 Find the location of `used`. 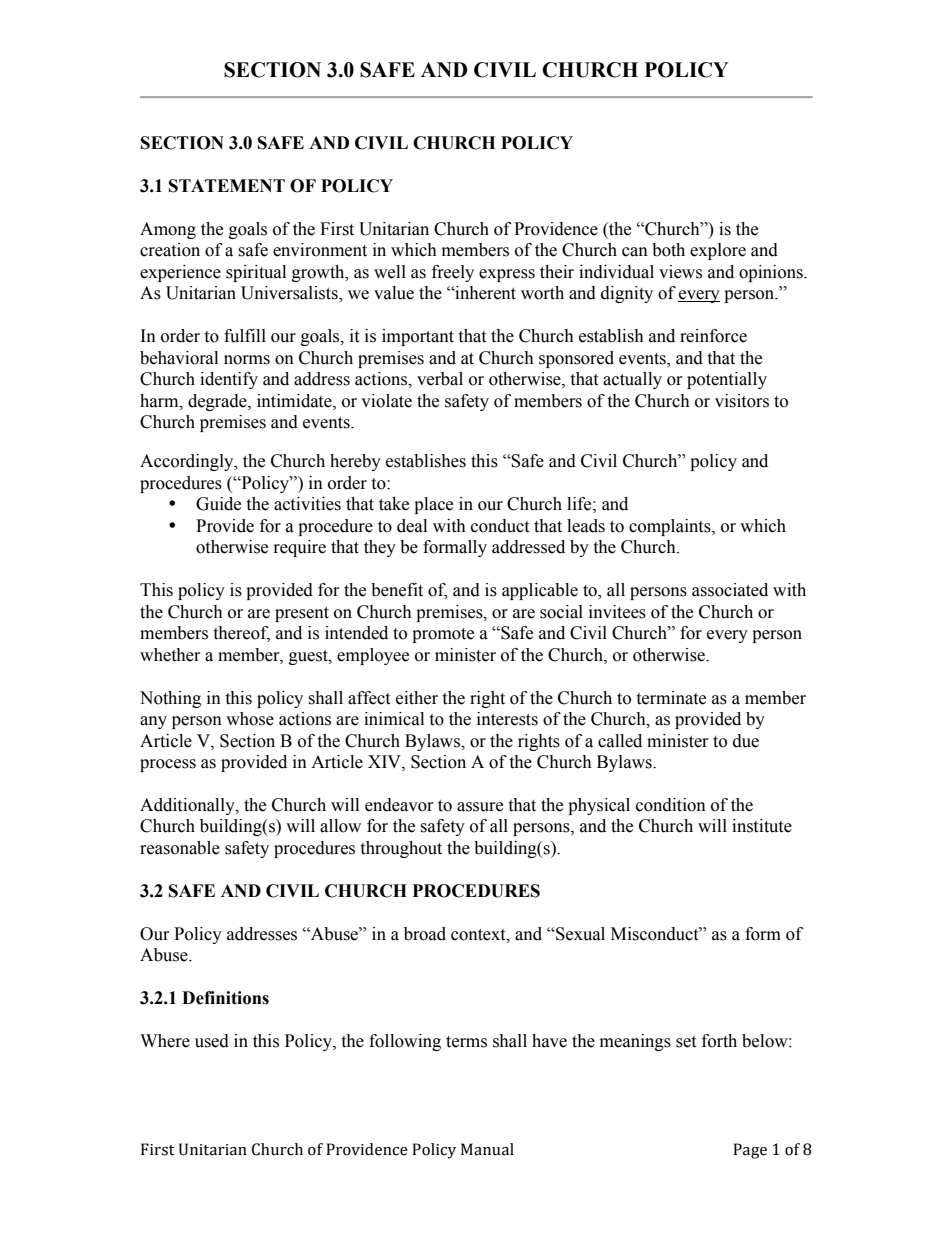

used is located at coordinates (212, 1041).
